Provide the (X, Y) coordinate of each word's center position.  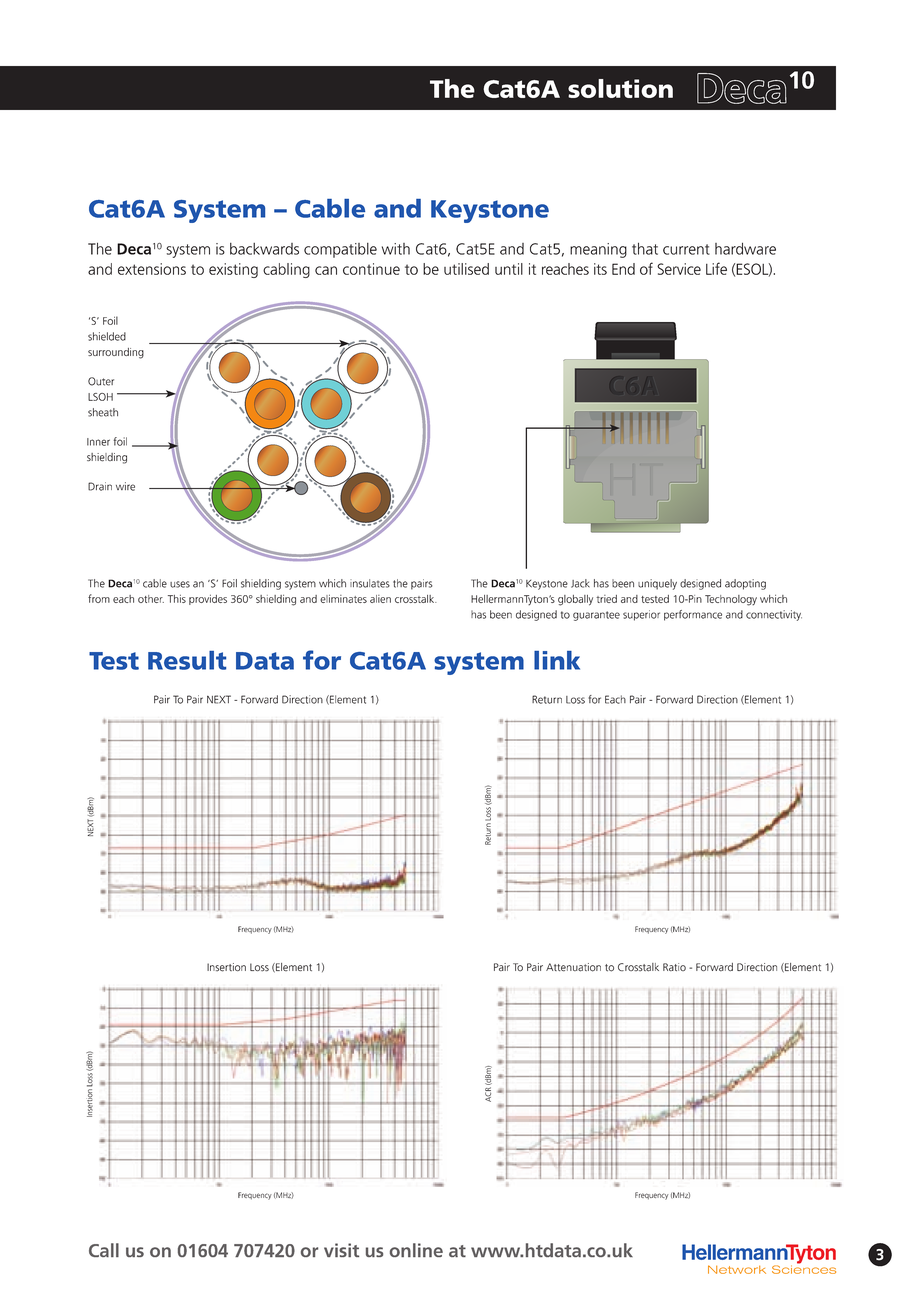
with (396, 249)
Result (187, 660)
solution (620, 88)
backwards (264, 249)
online (416, 1250)
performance (693, 615)
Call (104, 1250)
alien (380, 599)
